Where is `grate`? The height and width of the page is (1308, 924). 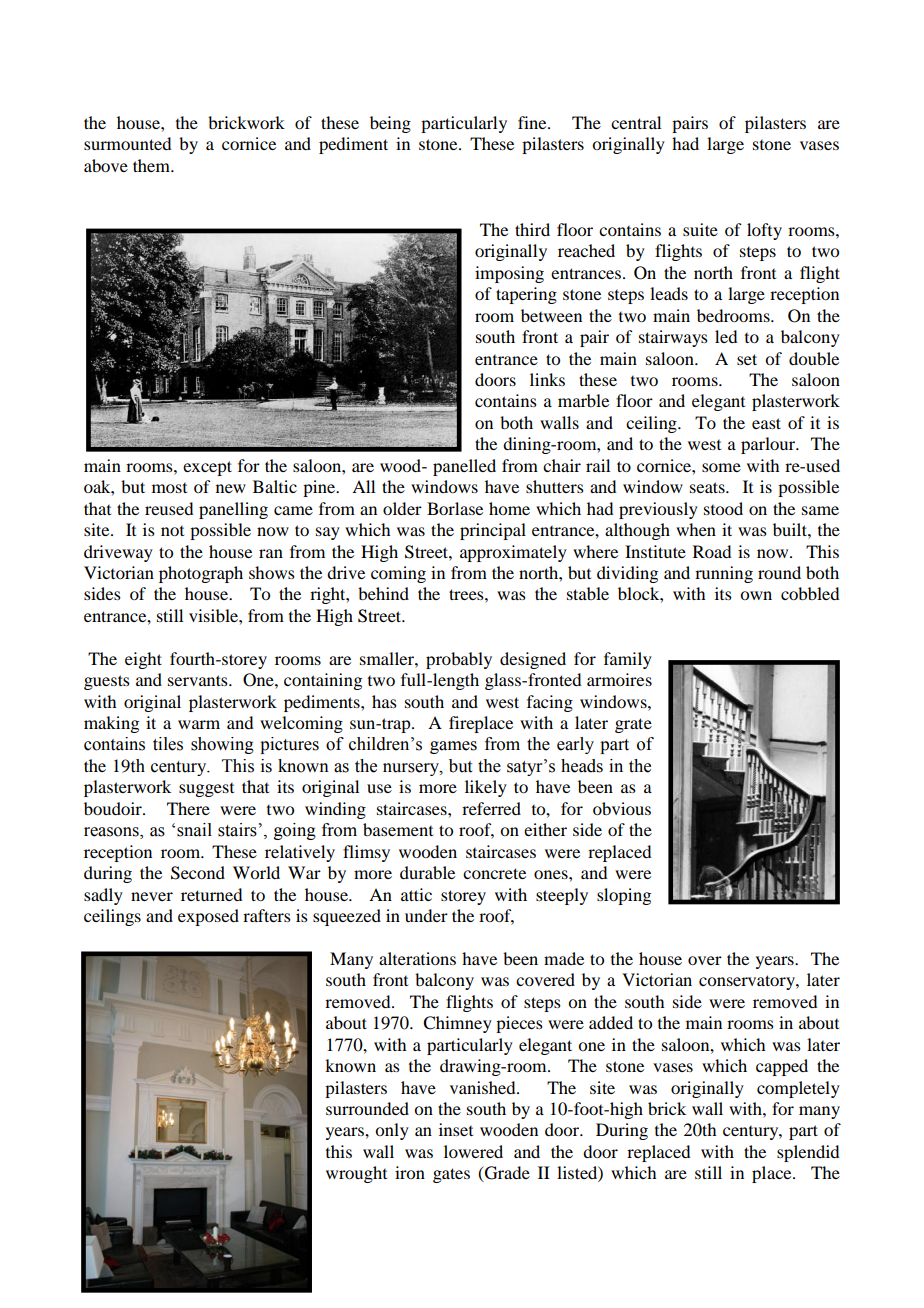
grate is located at coordinates (633, 725).
